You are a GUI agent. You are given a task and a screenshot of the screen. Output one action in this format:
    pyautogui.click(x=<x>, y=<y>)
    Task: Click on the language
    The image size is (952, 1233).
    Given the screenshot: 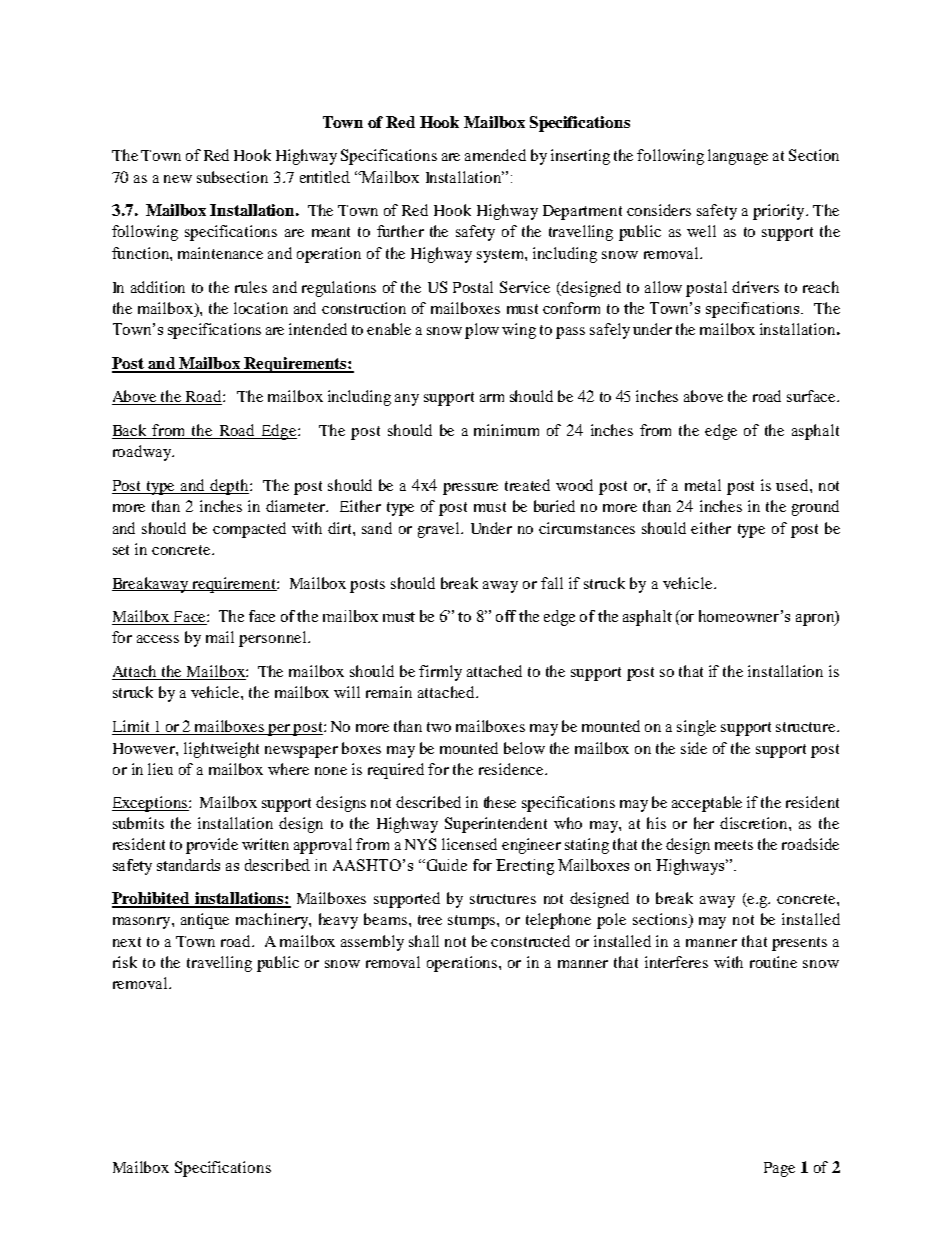 What is the action you would take?
    pyautogui.click(x=738, y=157)
